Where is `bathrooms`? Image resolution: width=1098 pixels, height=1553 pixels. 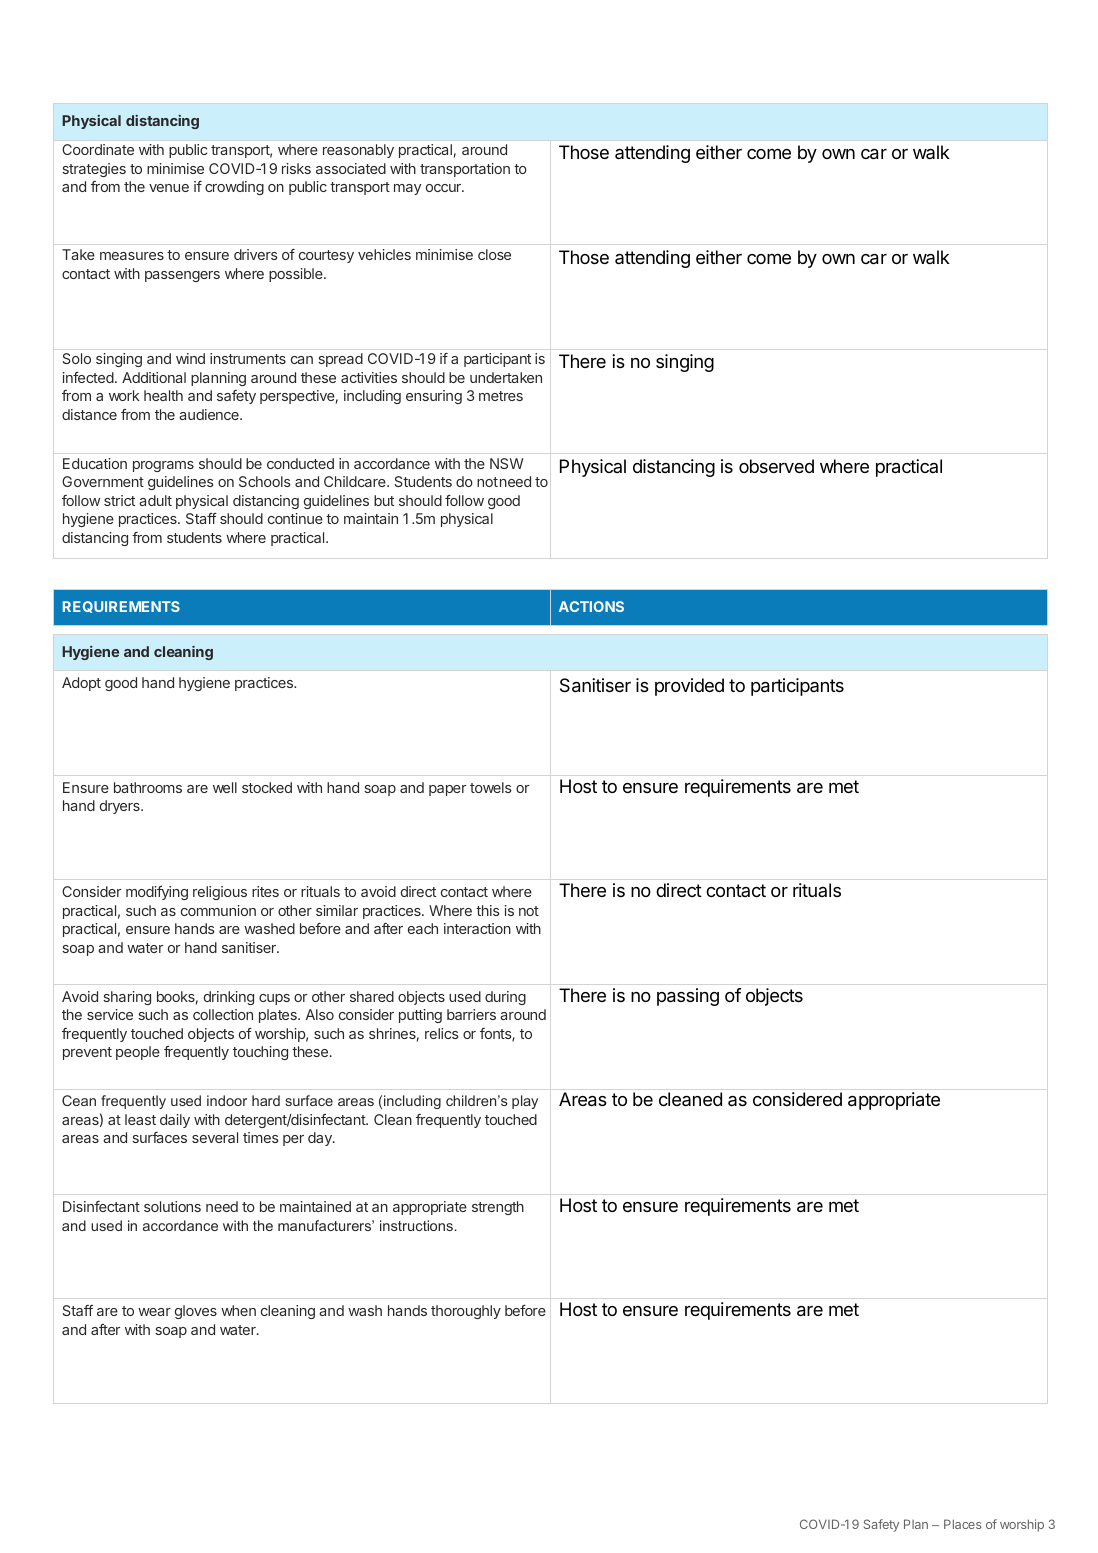
bathrooms is located at coordinates (148, 787).
